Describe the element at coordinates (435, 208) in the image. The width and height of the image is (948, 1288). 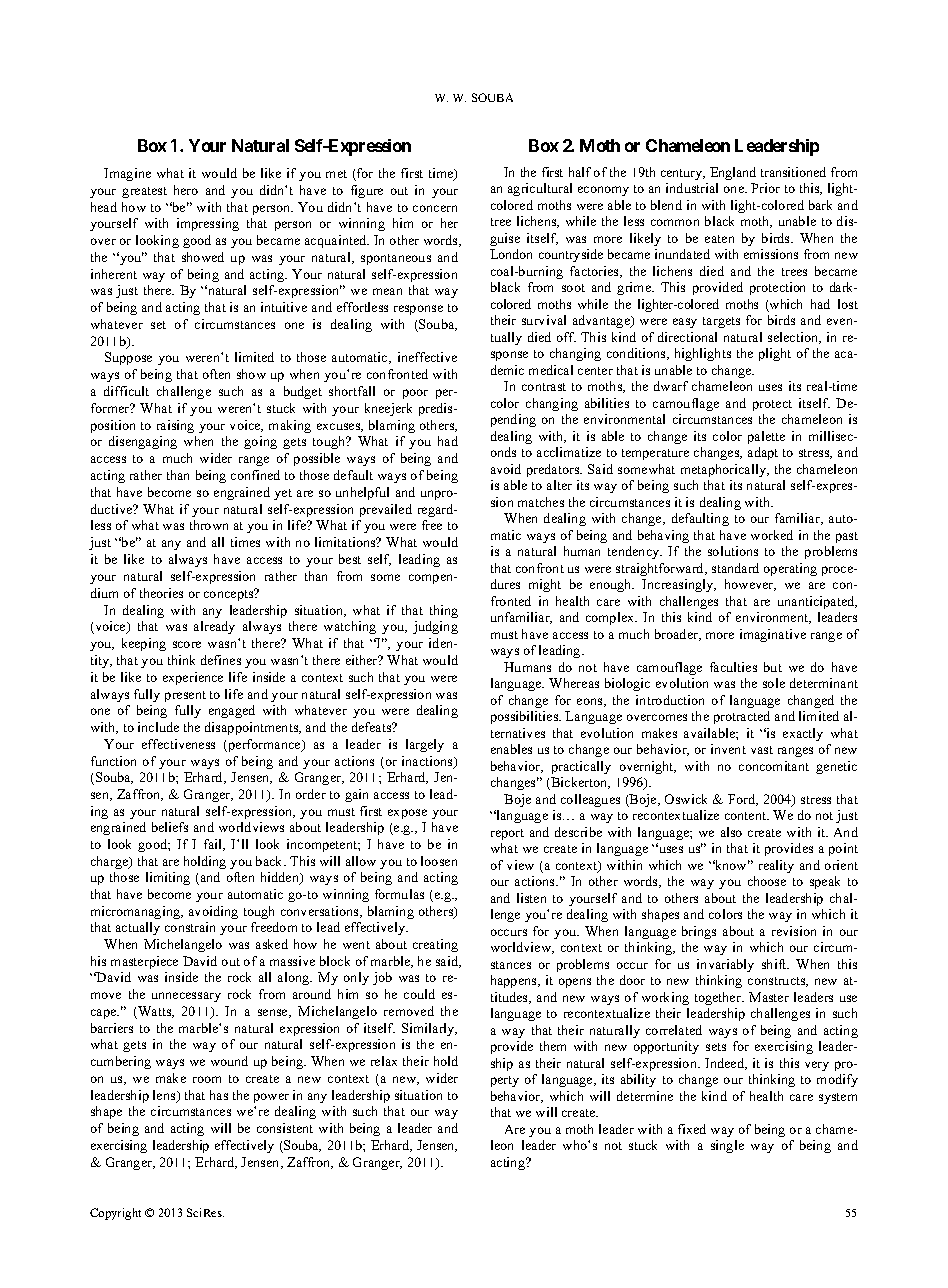
I see `concern` at that location.
